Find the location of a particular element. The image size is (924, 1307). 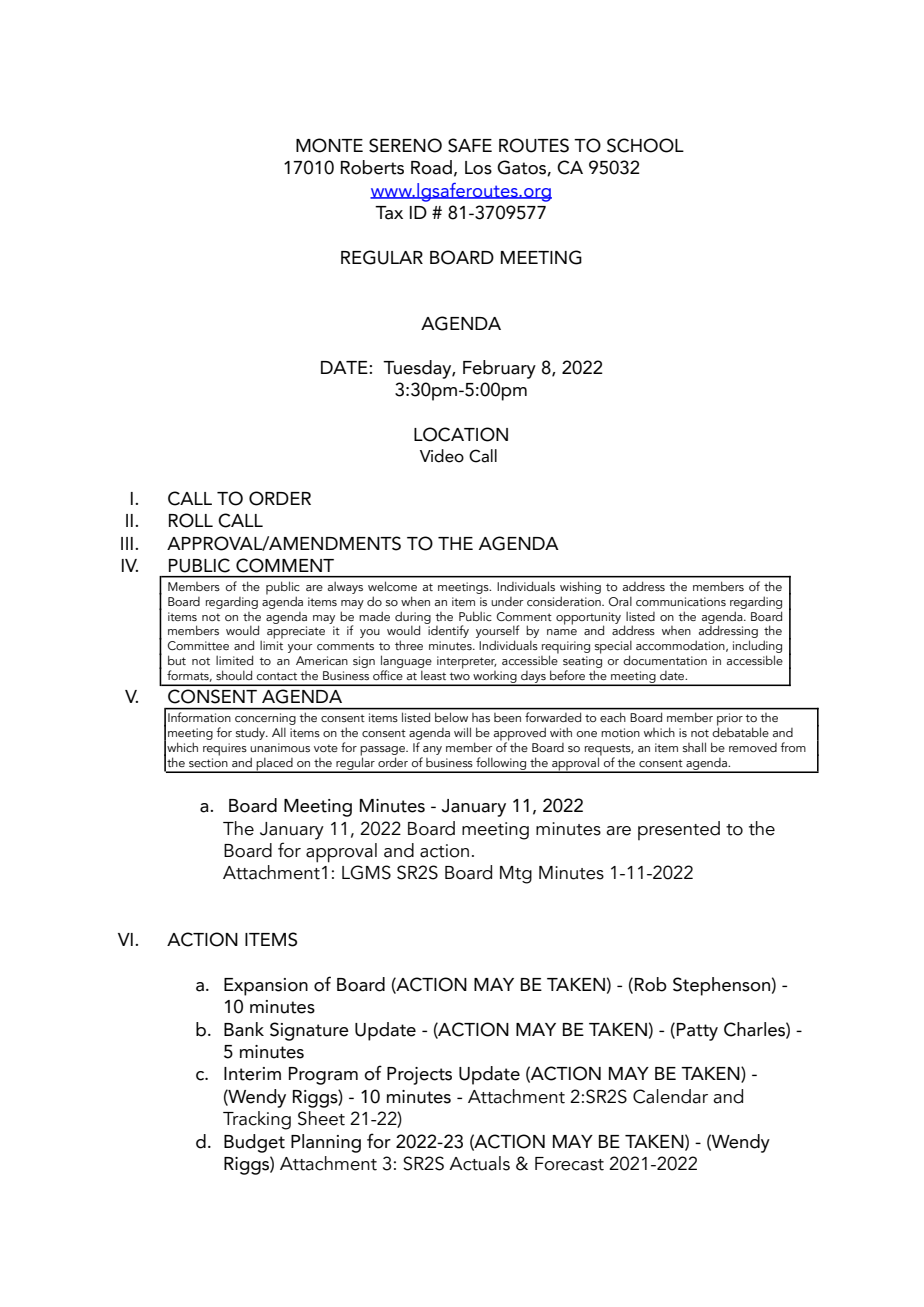

MONTE is located at coordinates (329, 145).
